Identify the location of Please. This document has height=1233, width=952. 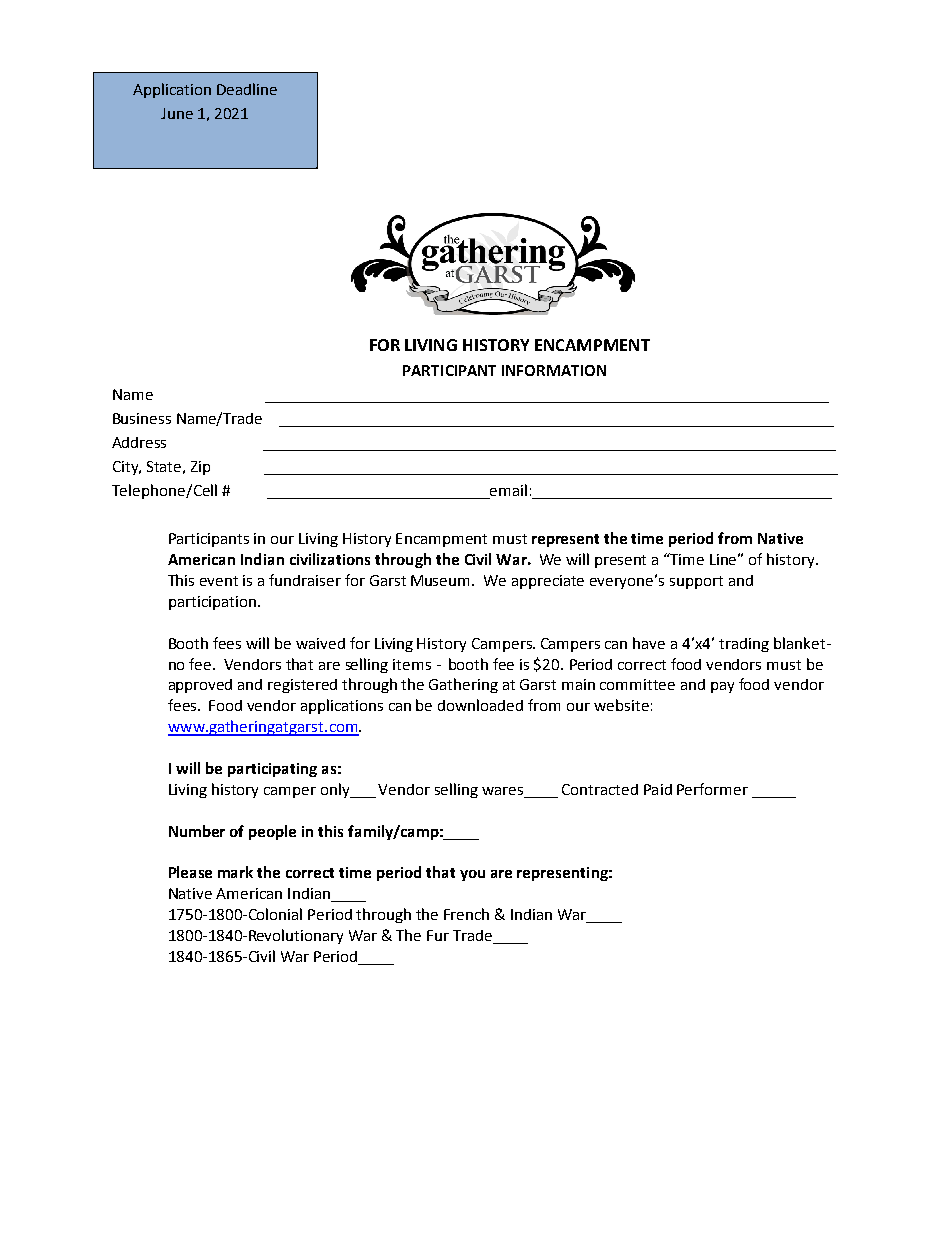
(190, 872).
